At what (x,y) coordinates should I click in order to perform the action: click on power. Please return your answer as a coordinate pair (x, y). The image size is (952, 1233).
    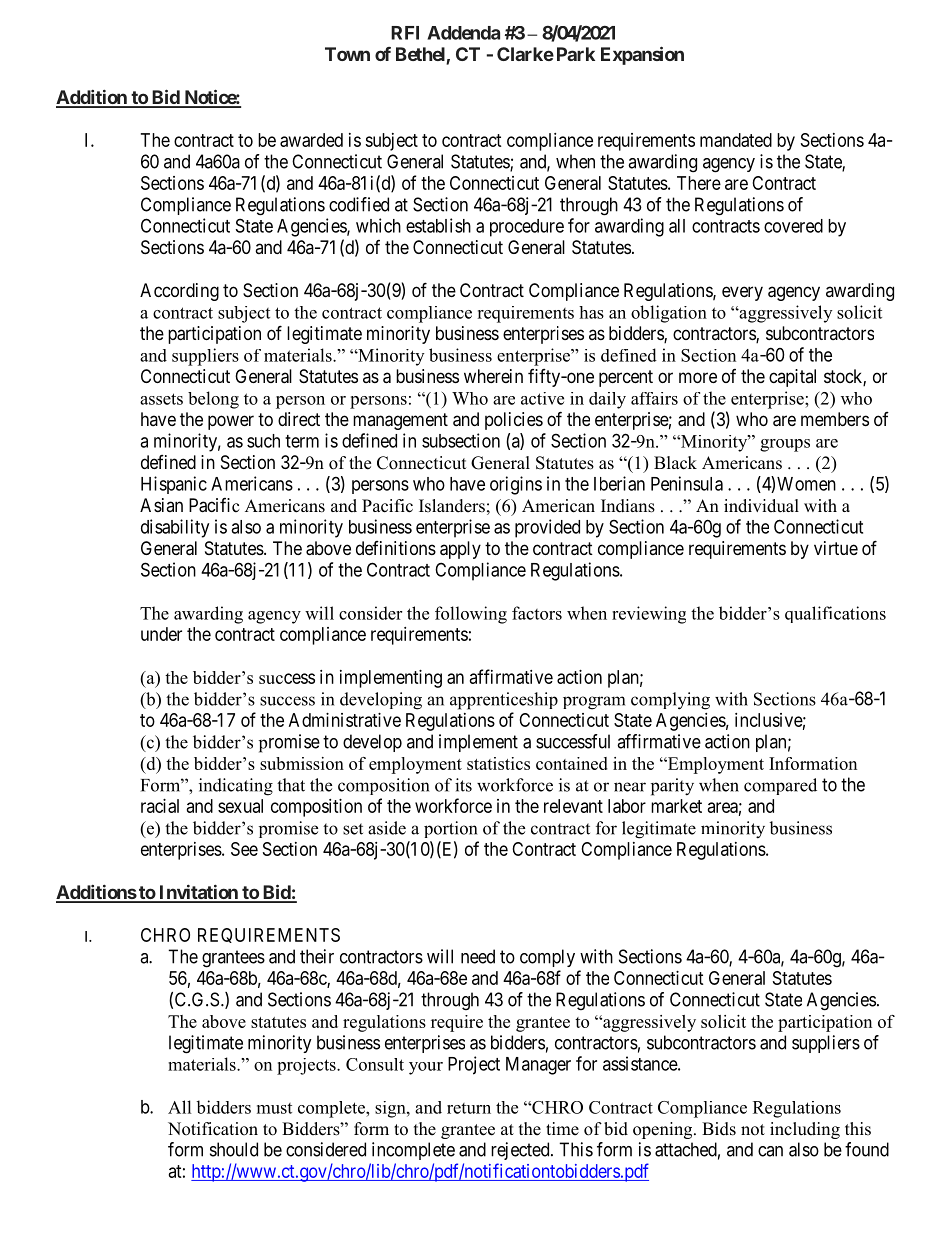
    Looking at the image, I should click on (231, 422).
